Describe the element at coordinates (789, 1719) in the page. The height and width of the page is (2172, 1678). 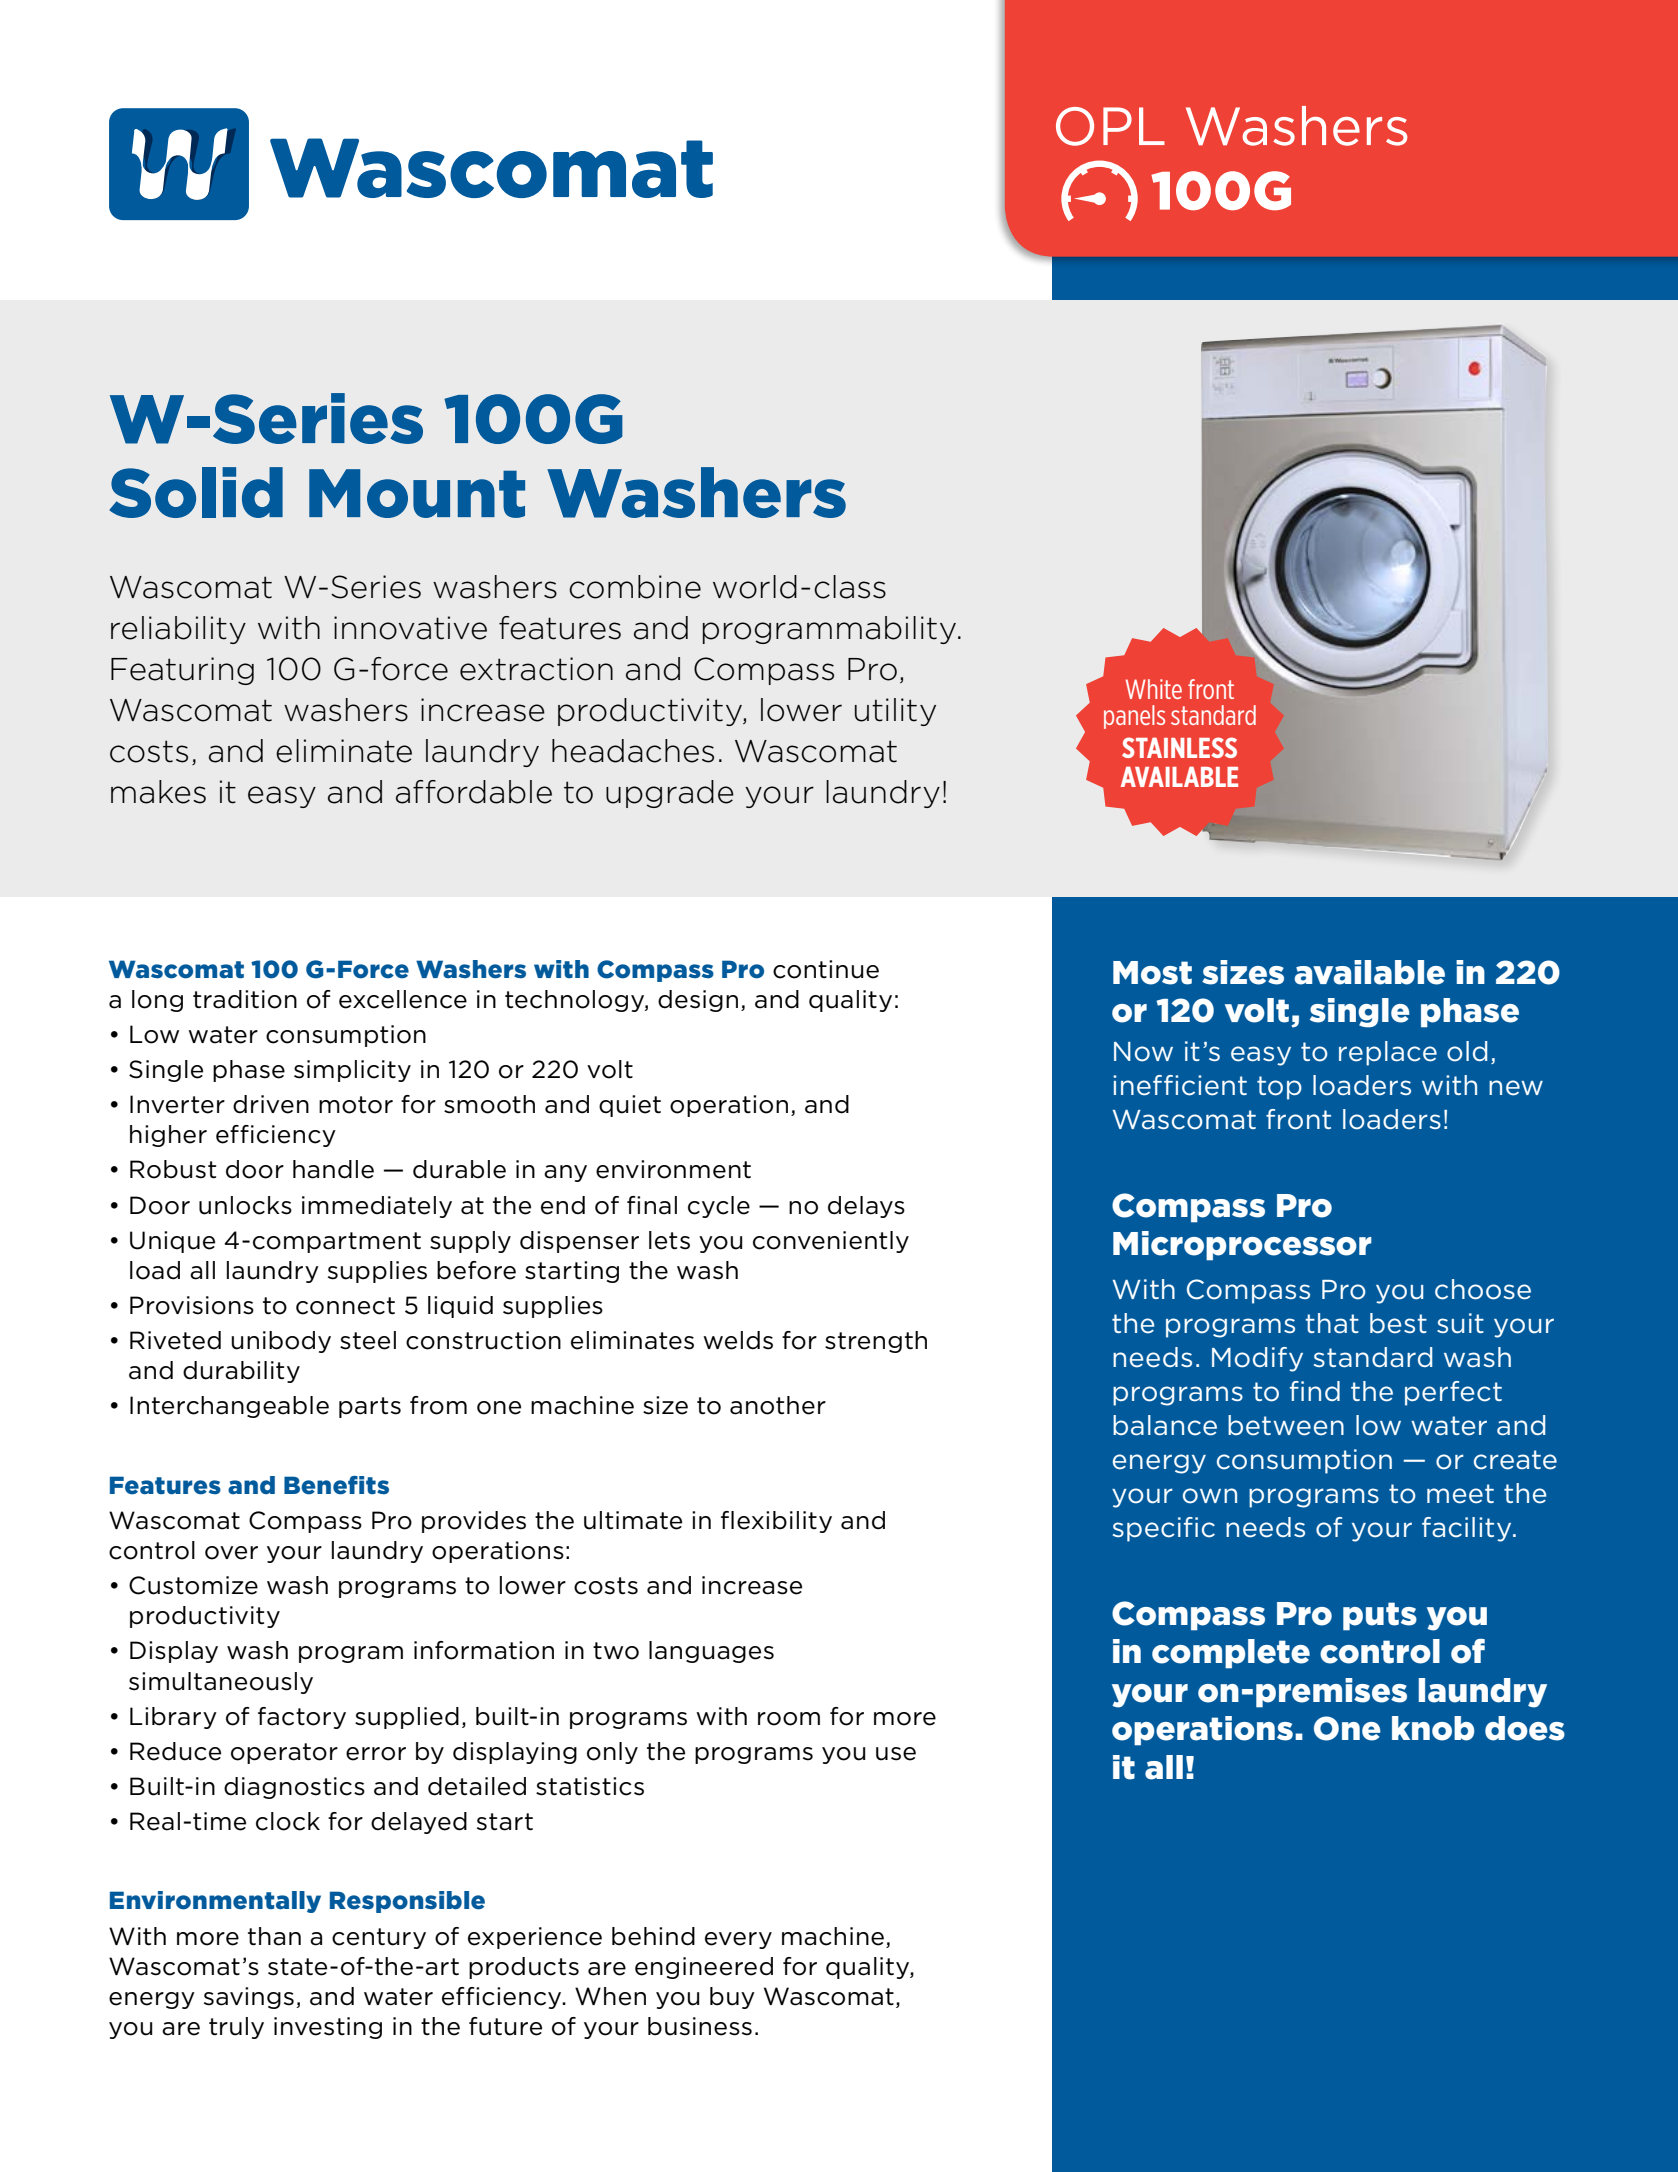
I see `room` at that location.
